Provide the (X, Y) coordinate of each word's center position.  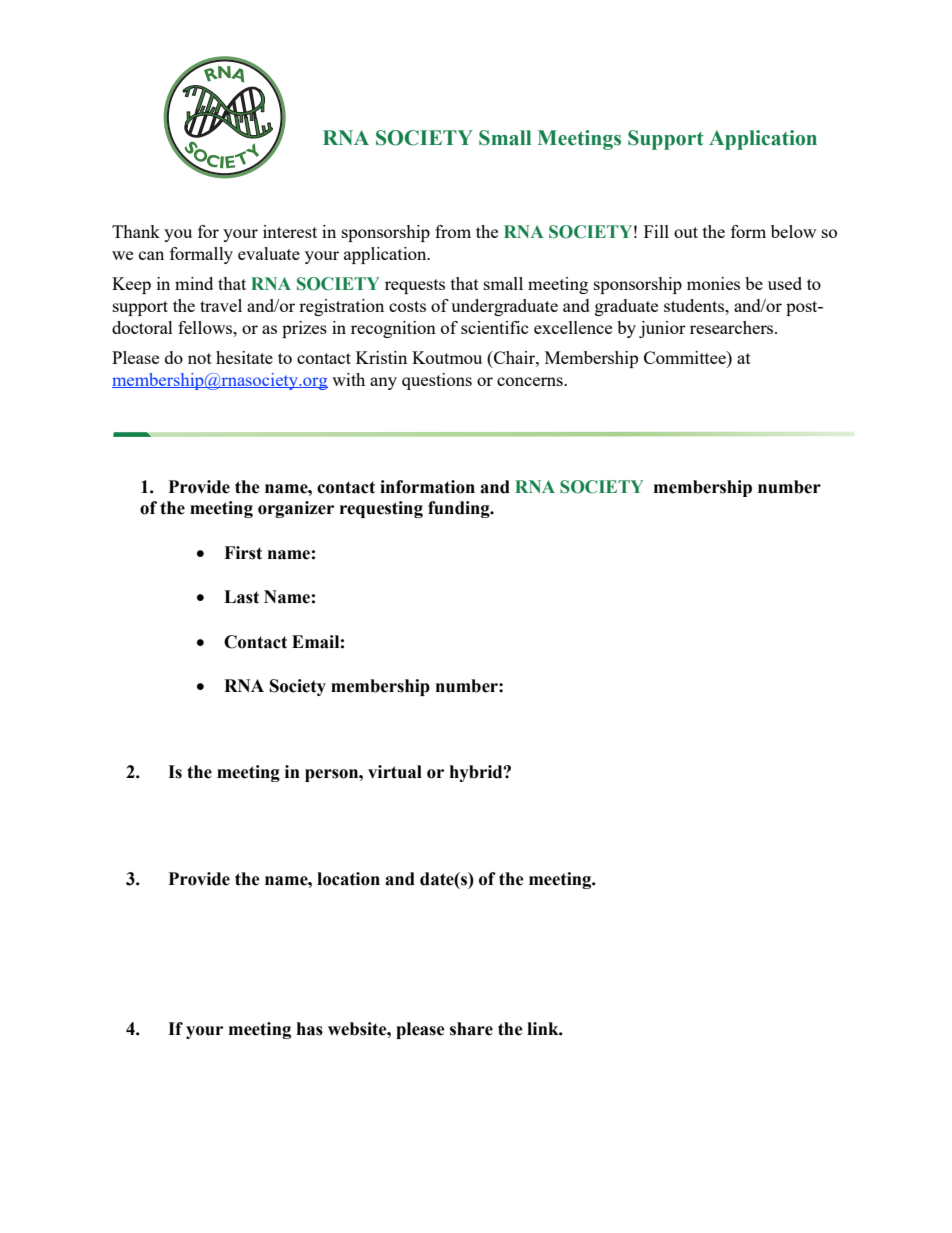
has (310, 1029)
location (348, 879)
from (453, 231)
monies (713, 283)
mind (194, 283)
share (471, 1029)
